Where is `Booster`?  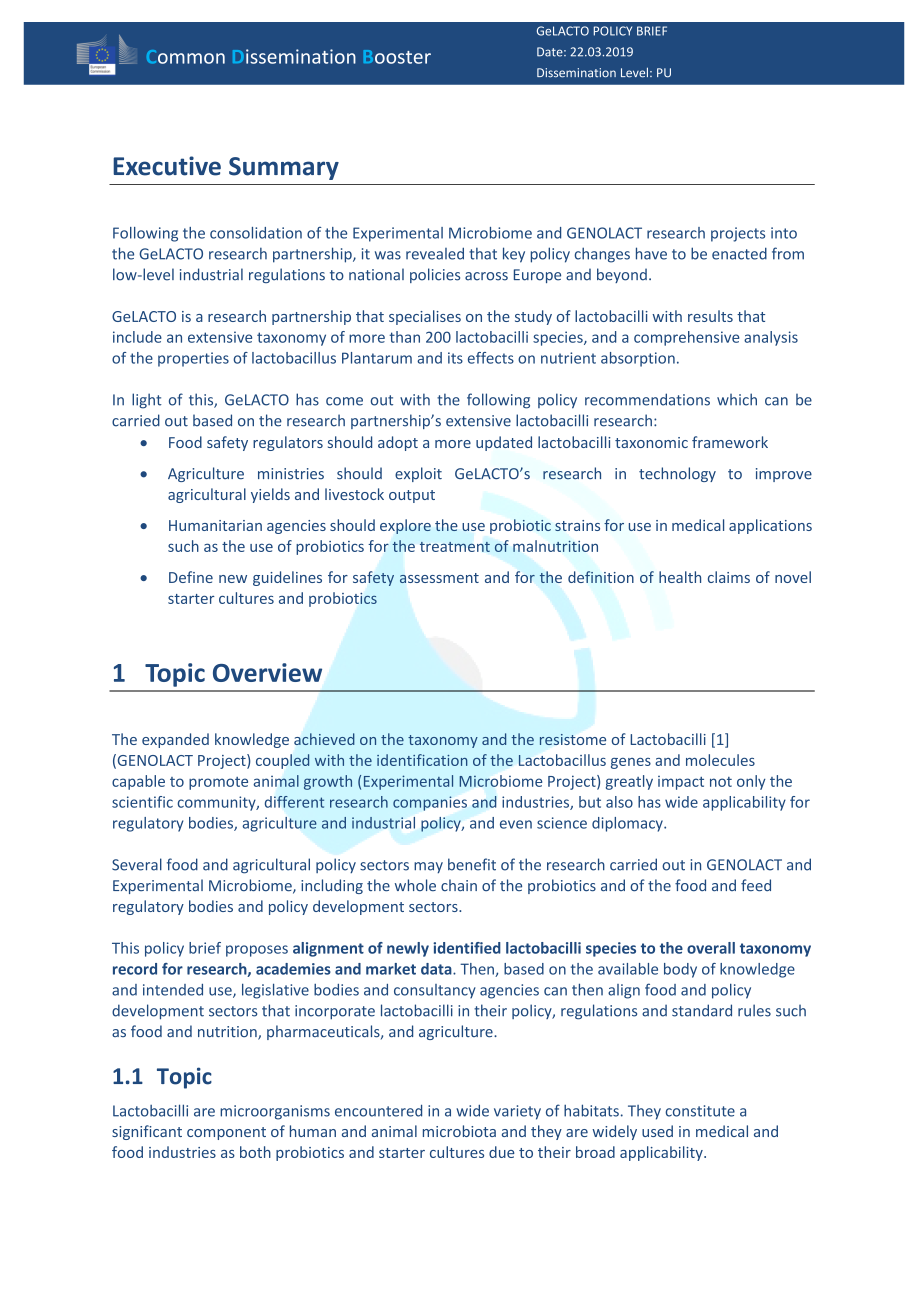 Booster is located at coordinates (397, 57).
